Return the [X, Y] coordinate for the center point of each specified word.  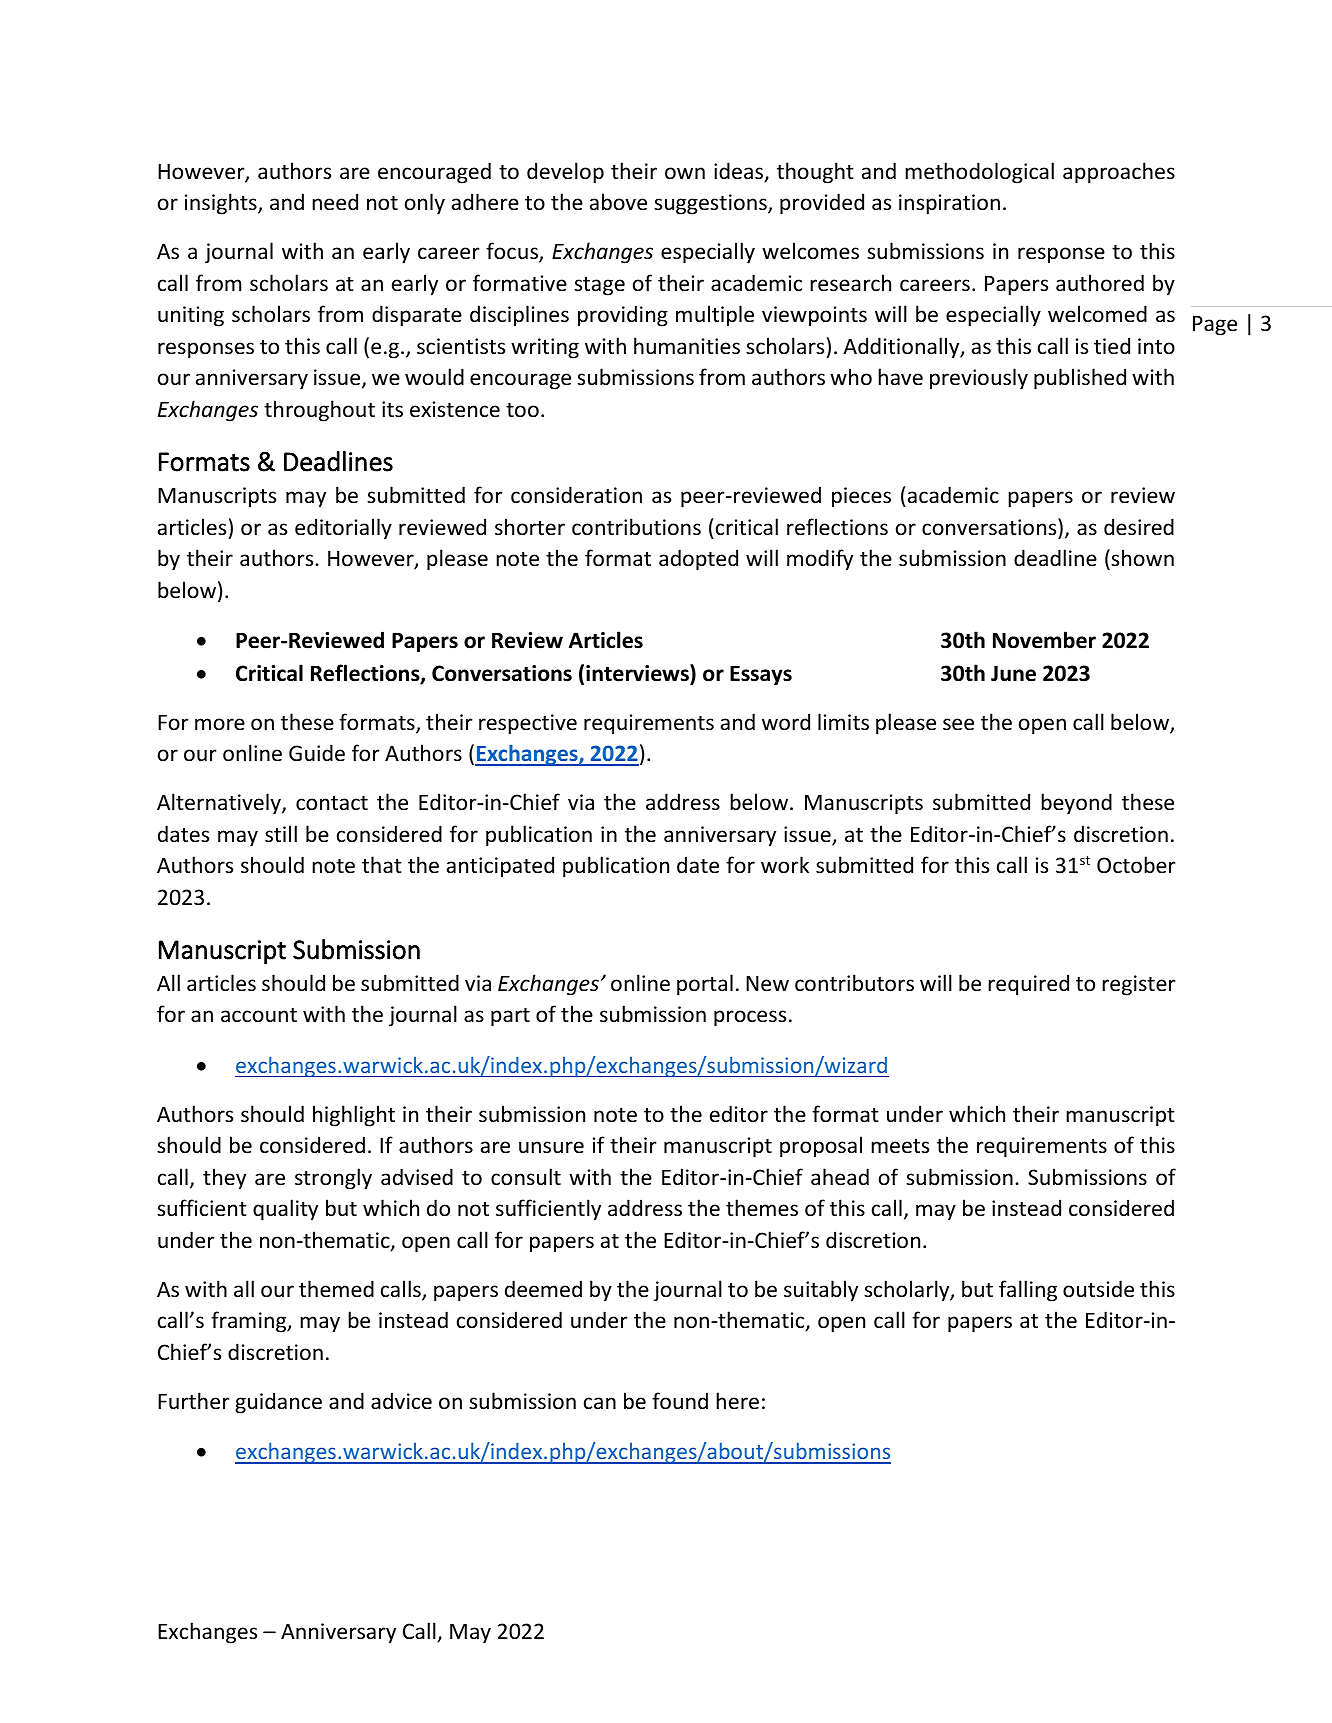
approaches [1119, 173]
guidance [278, 1403]
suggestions [711, 204]
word [786, 722]
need [335, 202]
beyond [1076, 804]
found [680, 1401]
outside [1098, 1289]
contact [332, 803]
